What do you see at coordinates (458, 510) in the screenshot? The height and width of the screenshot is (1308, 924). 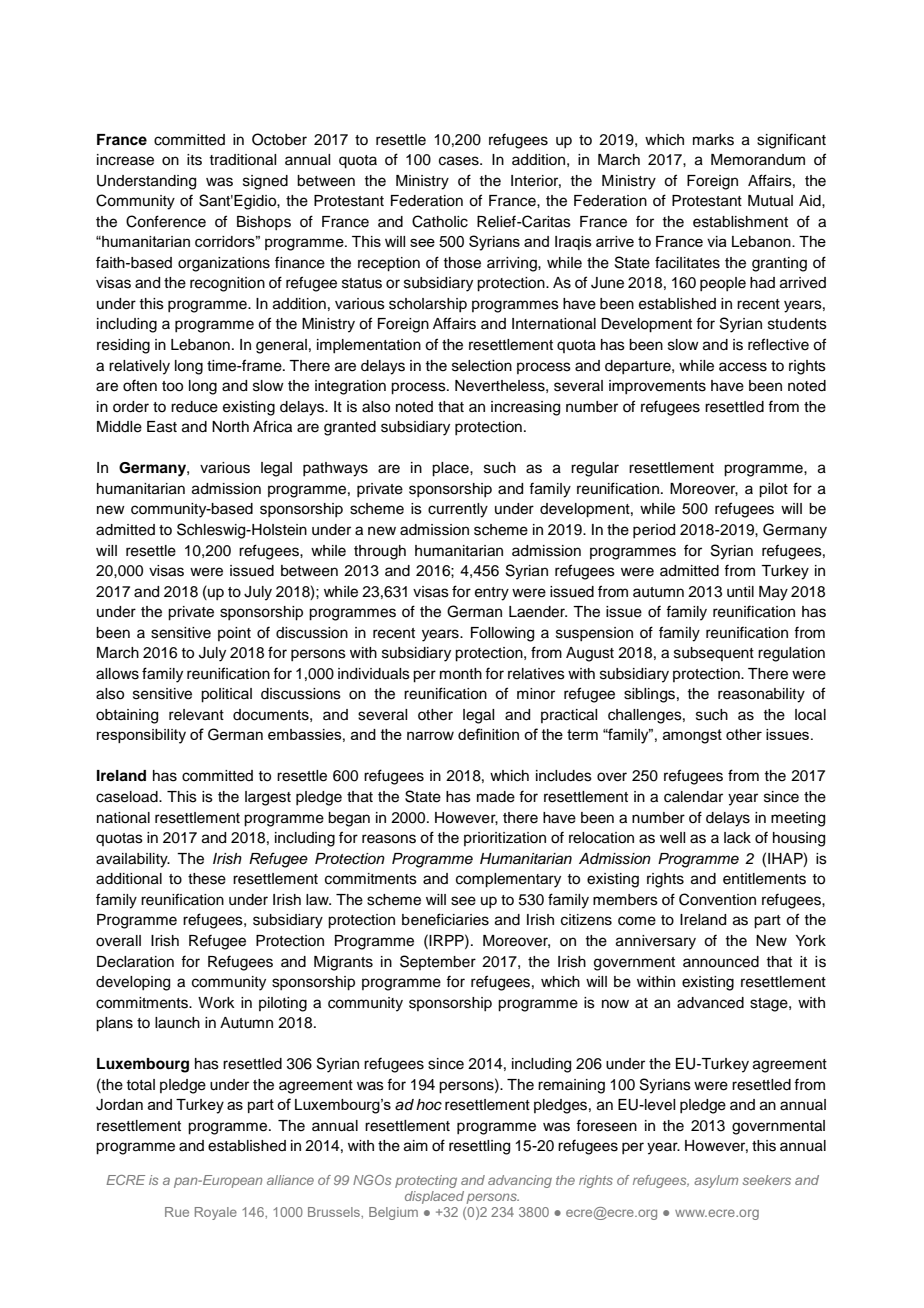 I see `currently` at bounding box center [458, 510].
